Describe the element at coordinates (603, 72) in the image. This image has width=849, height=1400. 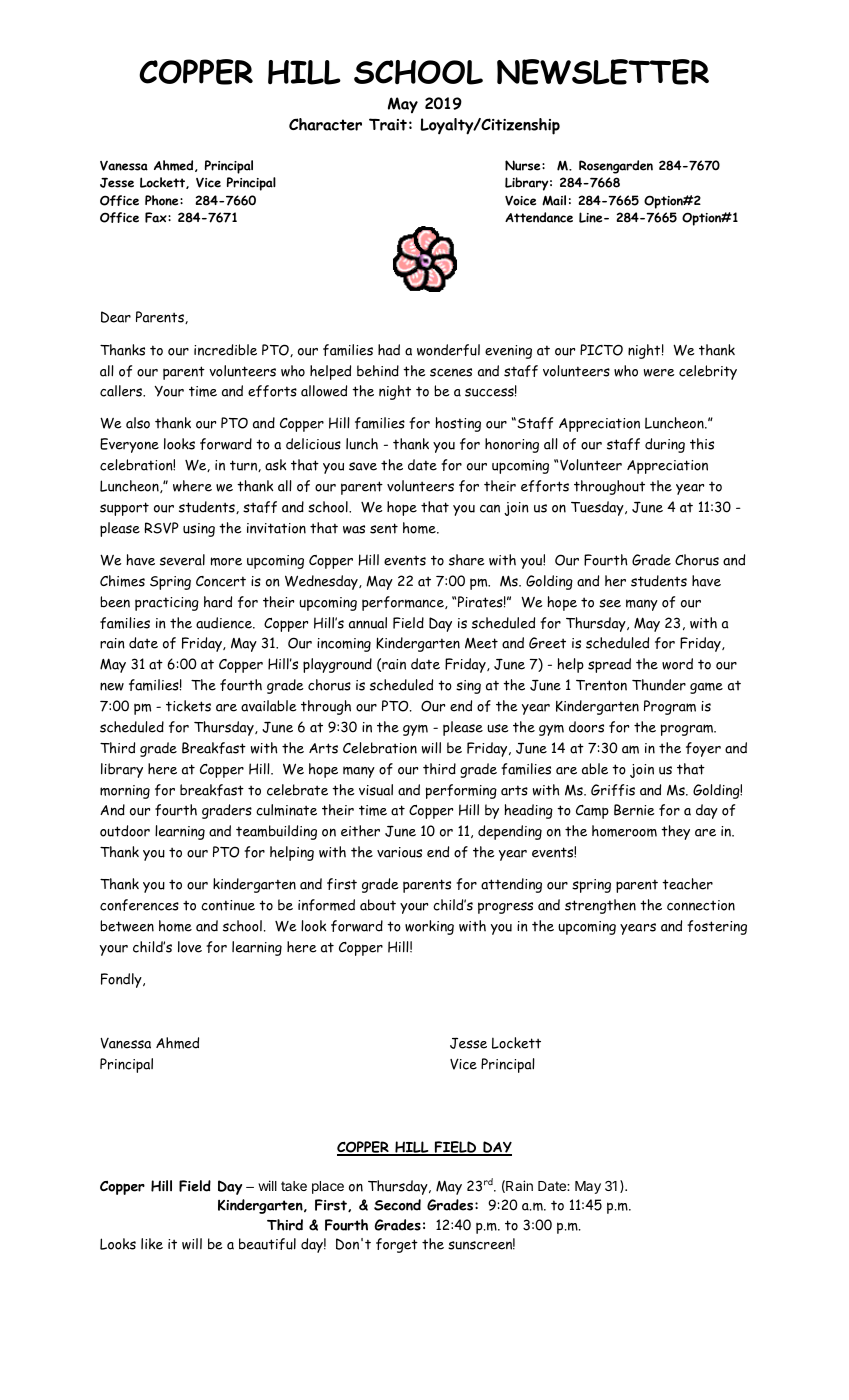
I see `NEWSLETTER` at that location.
